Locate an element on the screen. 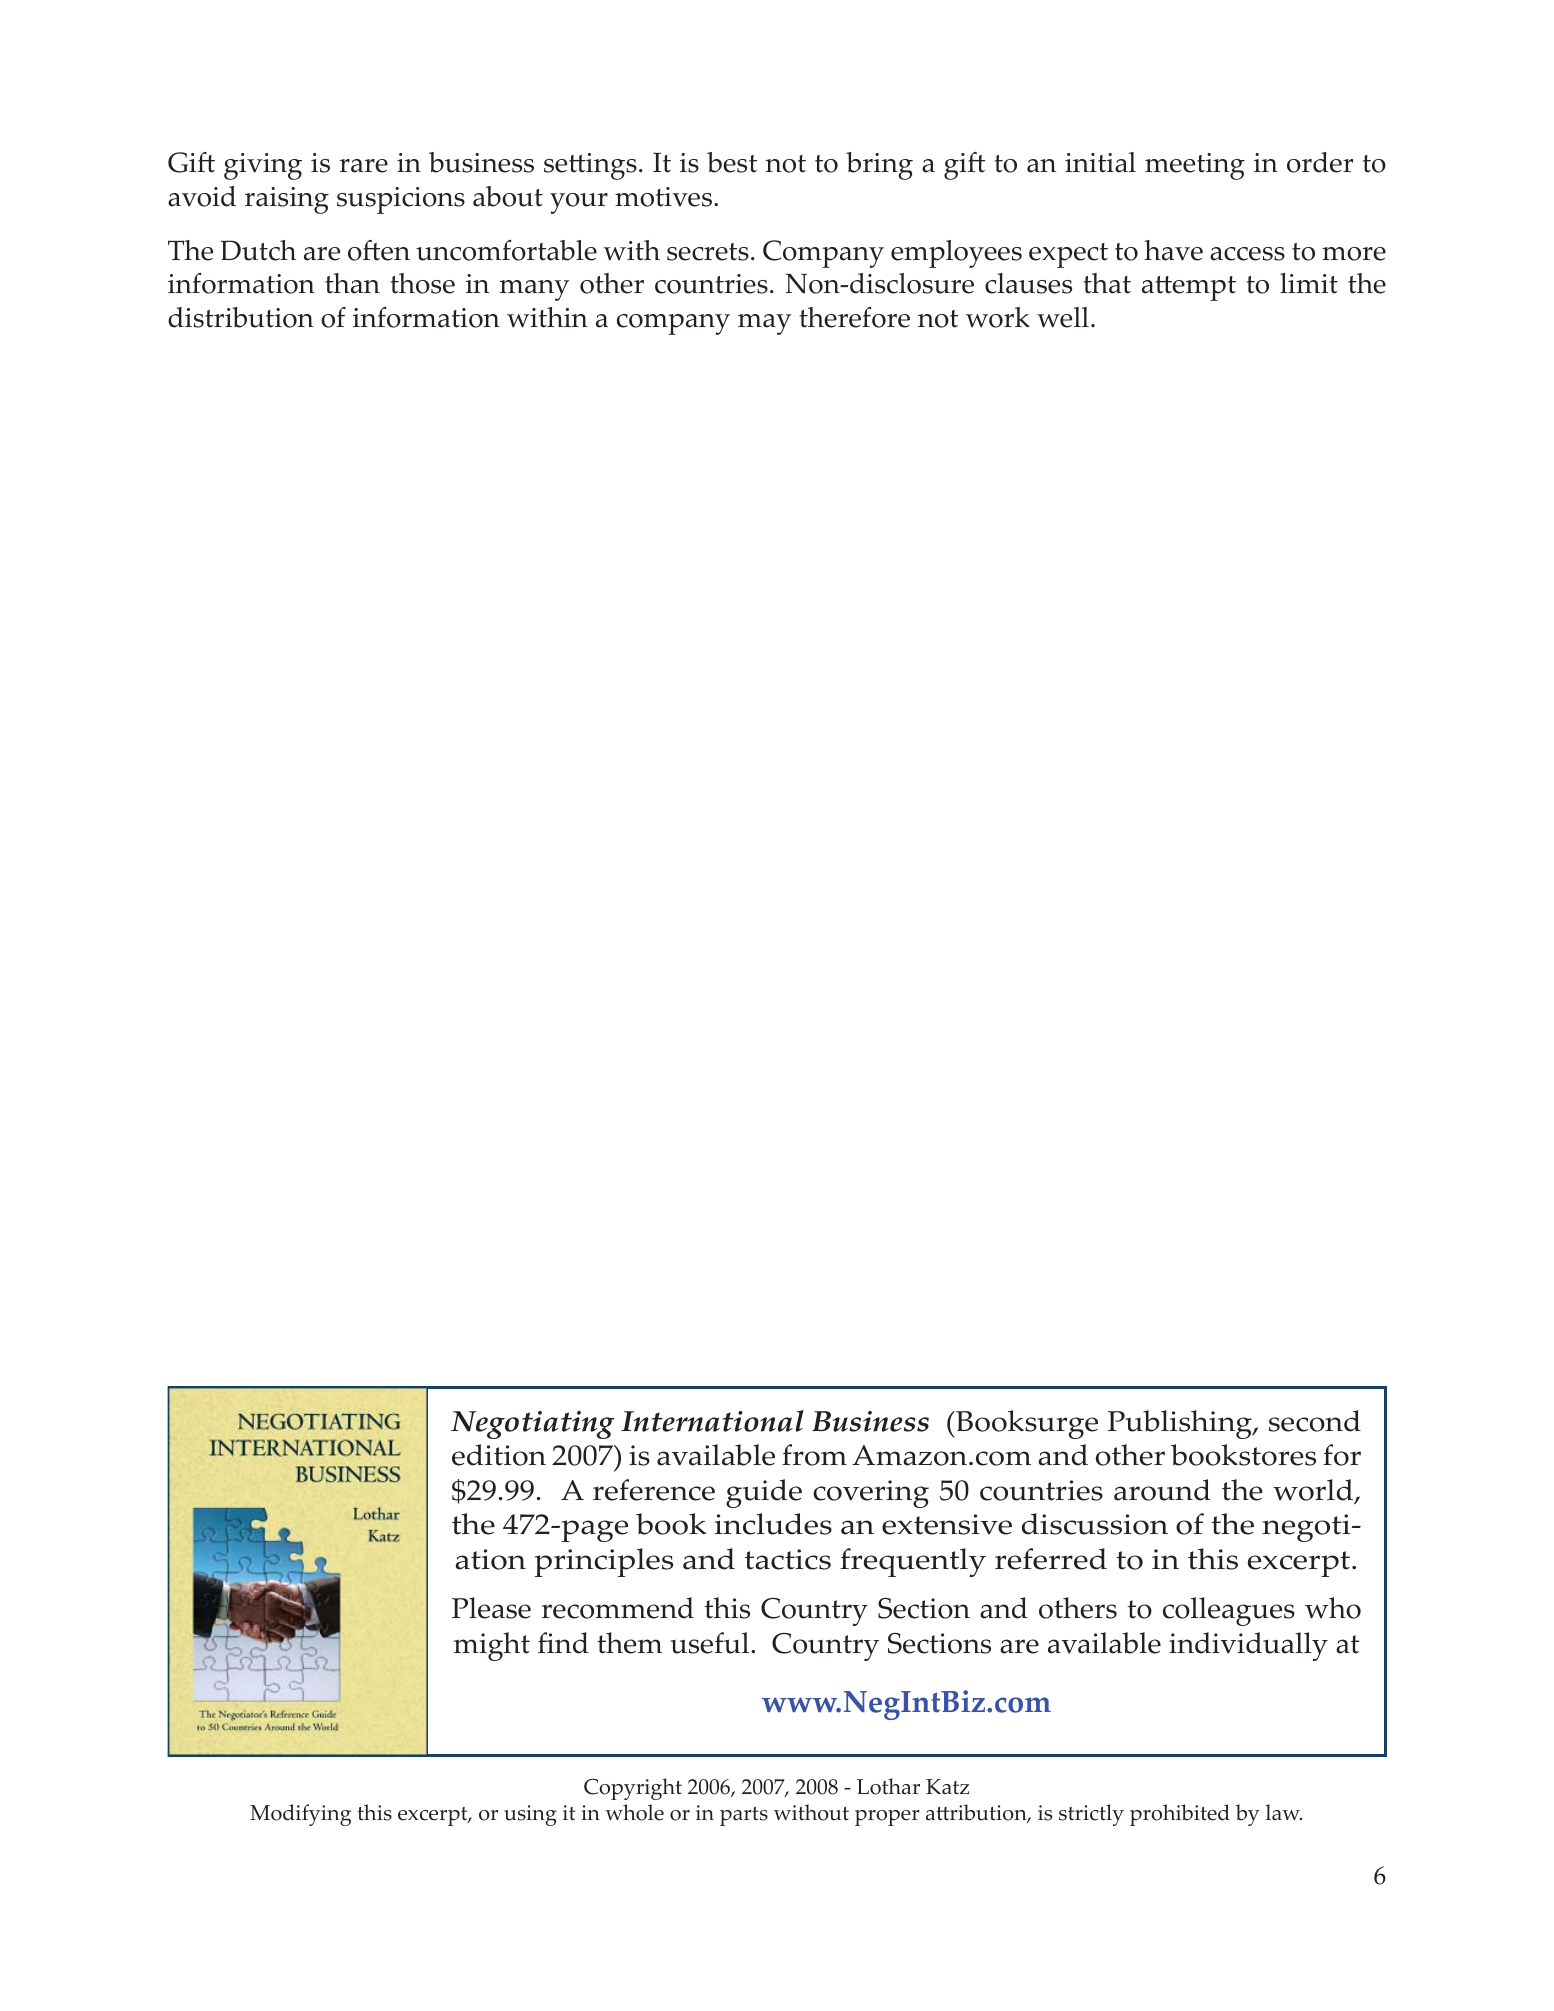 This screenshot has height=2011, width=1554. edition is located at coordinates (499, 1455).
